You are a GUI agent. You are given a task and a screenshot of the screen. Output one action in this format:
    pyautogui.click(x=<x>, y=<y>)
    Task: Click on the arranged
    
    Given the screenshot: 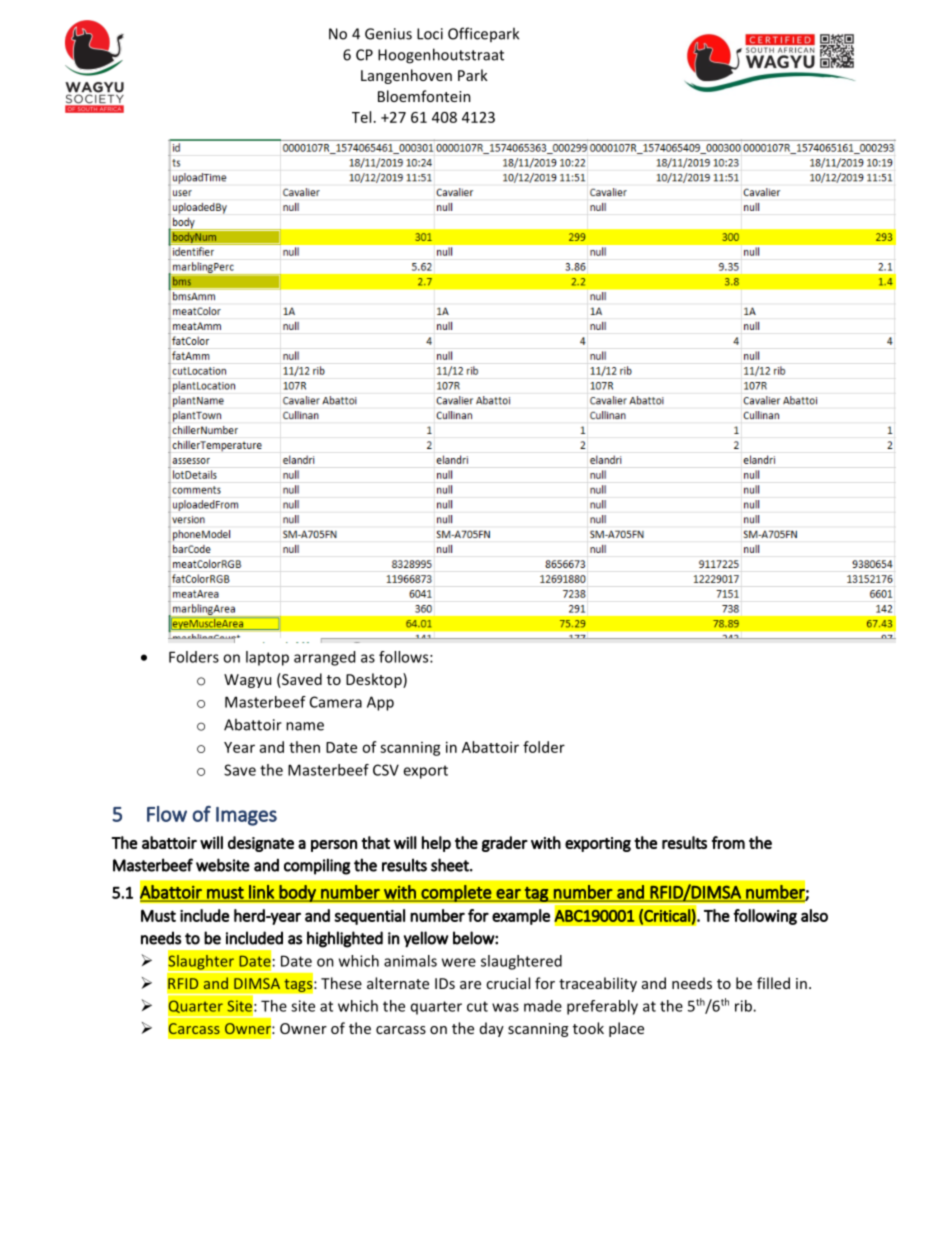 What is the action you would take?
    pyautogui.click(x=324, y=658)
